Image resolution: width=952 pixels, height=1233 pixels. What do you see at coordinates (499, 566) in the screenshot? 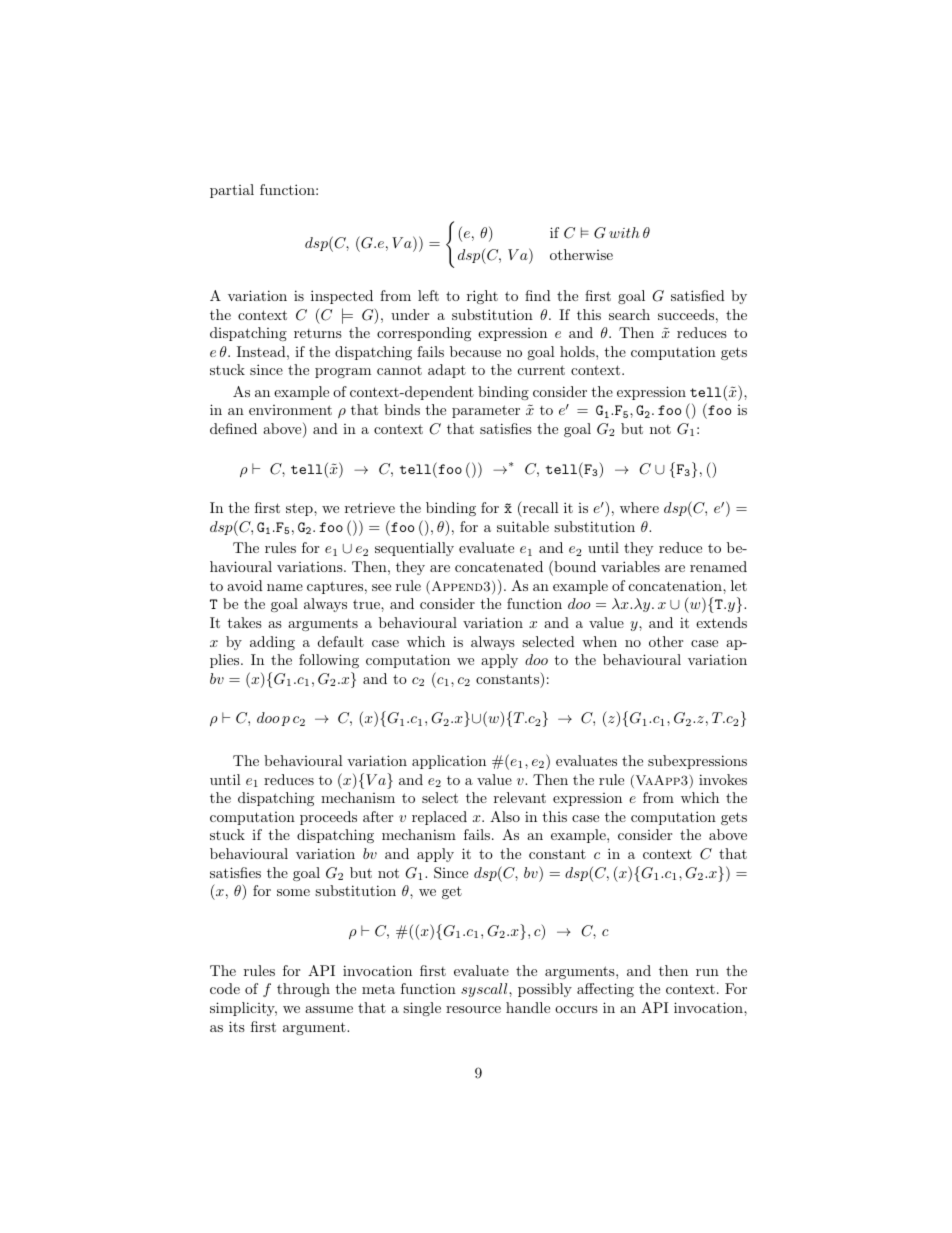
I see `concatenated` at bounding box center [499, 566].
